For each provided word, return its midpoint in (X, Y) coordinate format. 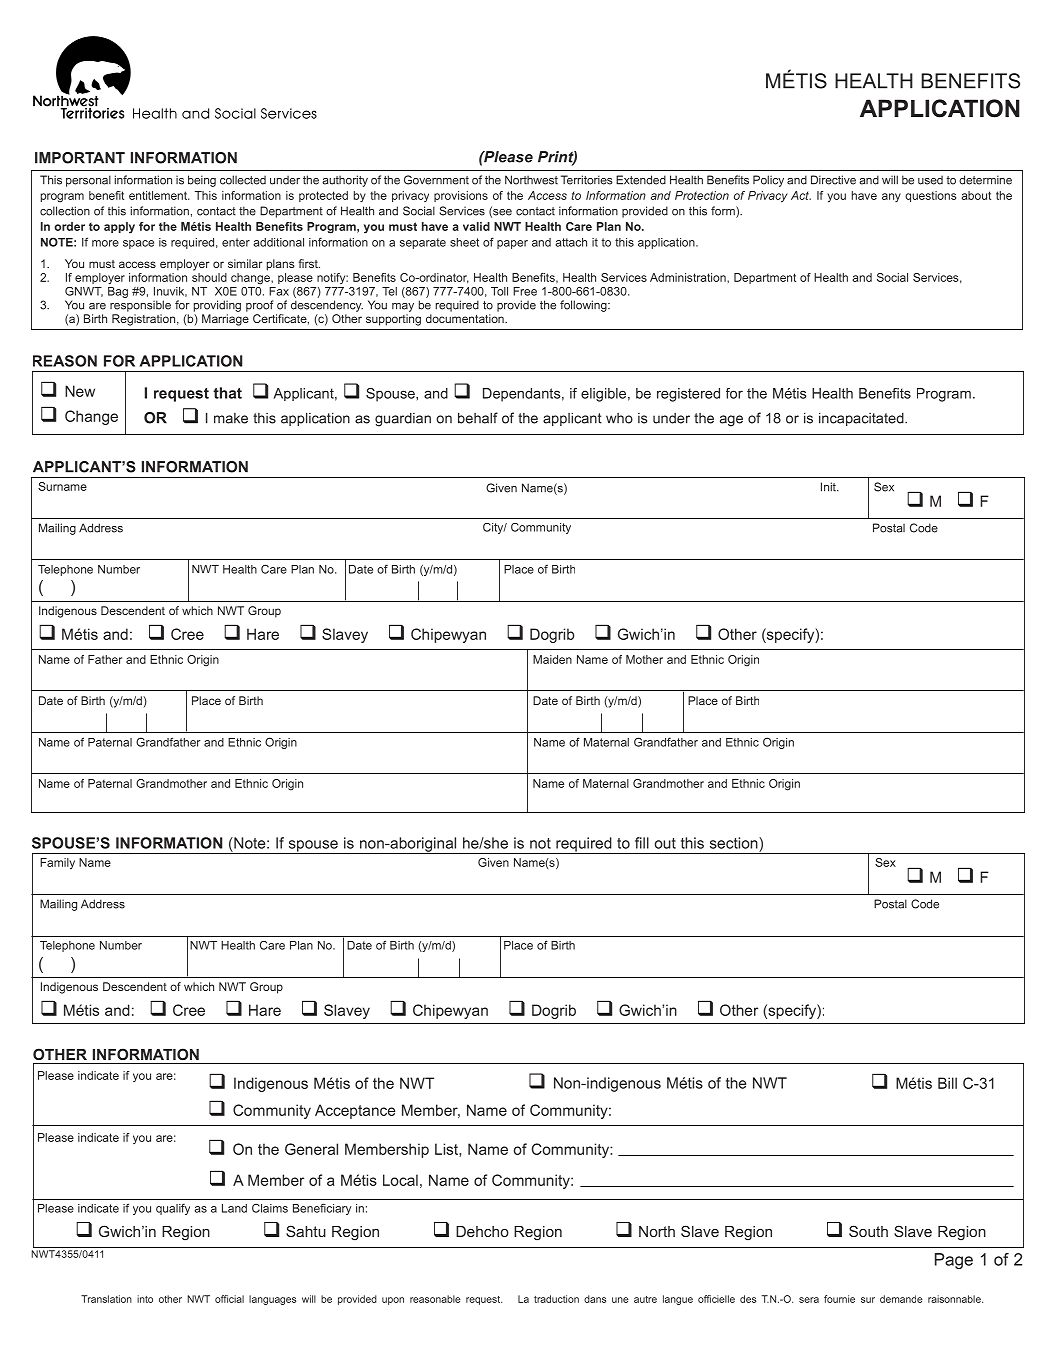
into (145, 1299)
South (868, 1231)
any (891, 197)
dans (595, 1299)
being (202, 181)
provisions (461, 196)
